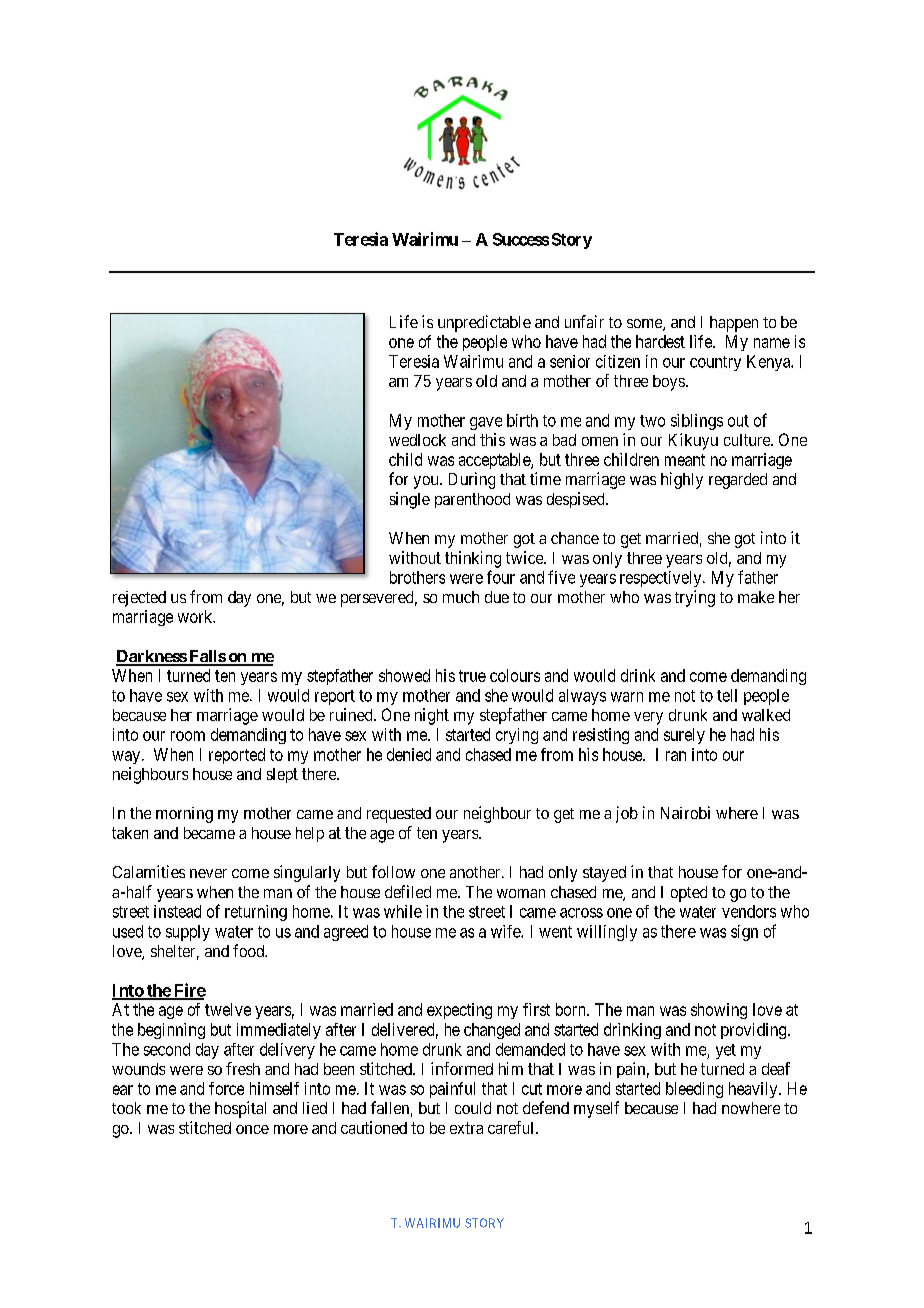  I want to click on night, so click(432, 716).
